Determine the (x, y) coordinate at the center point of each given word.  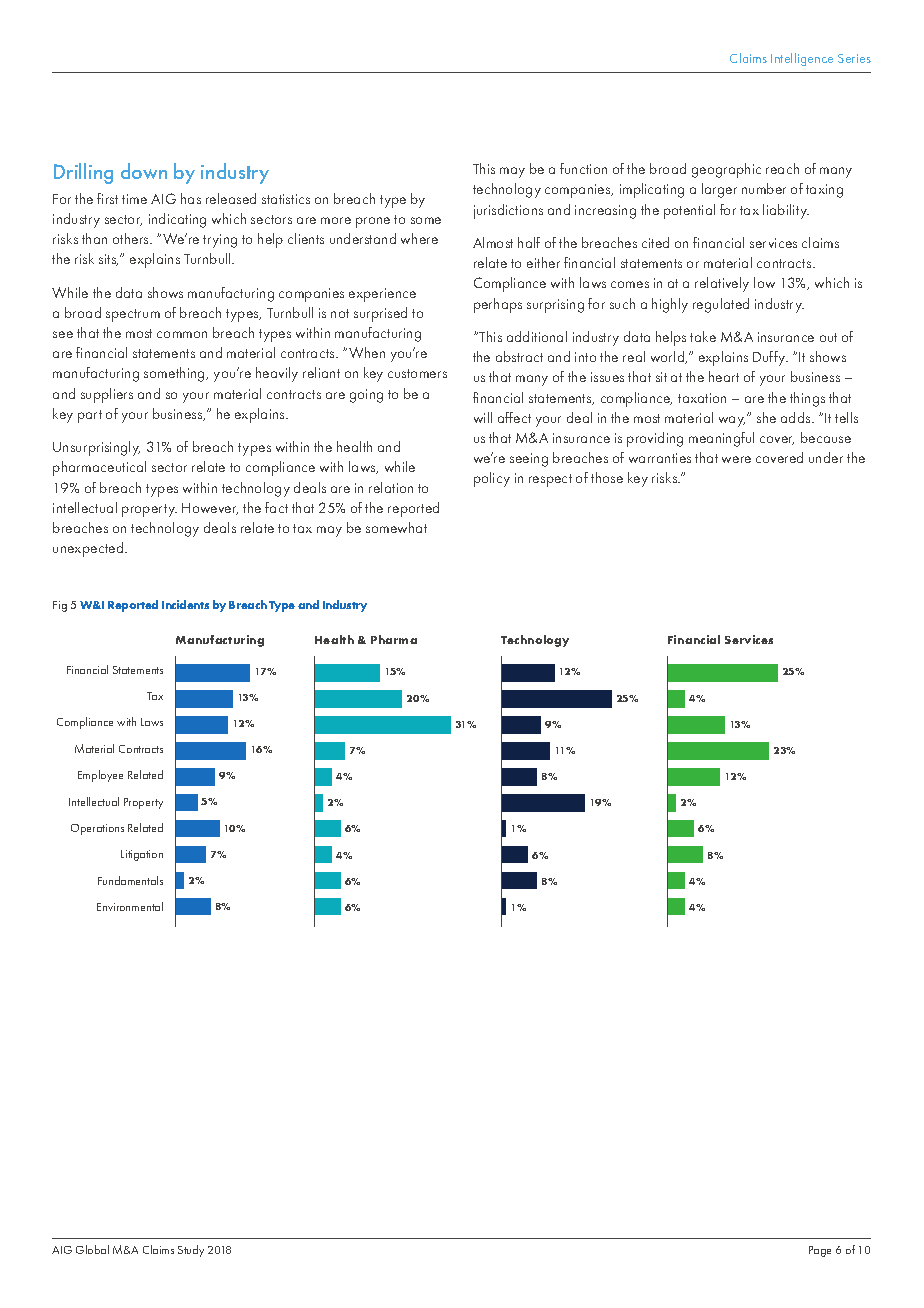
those (607, 477)
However (210, 509)
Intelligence (802, 59)
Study (191, 1251)
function (583, 168)
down (144, 171)
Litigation (142, 855)
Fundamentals (130, 880)
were (736, 459)
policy (492, 479)
